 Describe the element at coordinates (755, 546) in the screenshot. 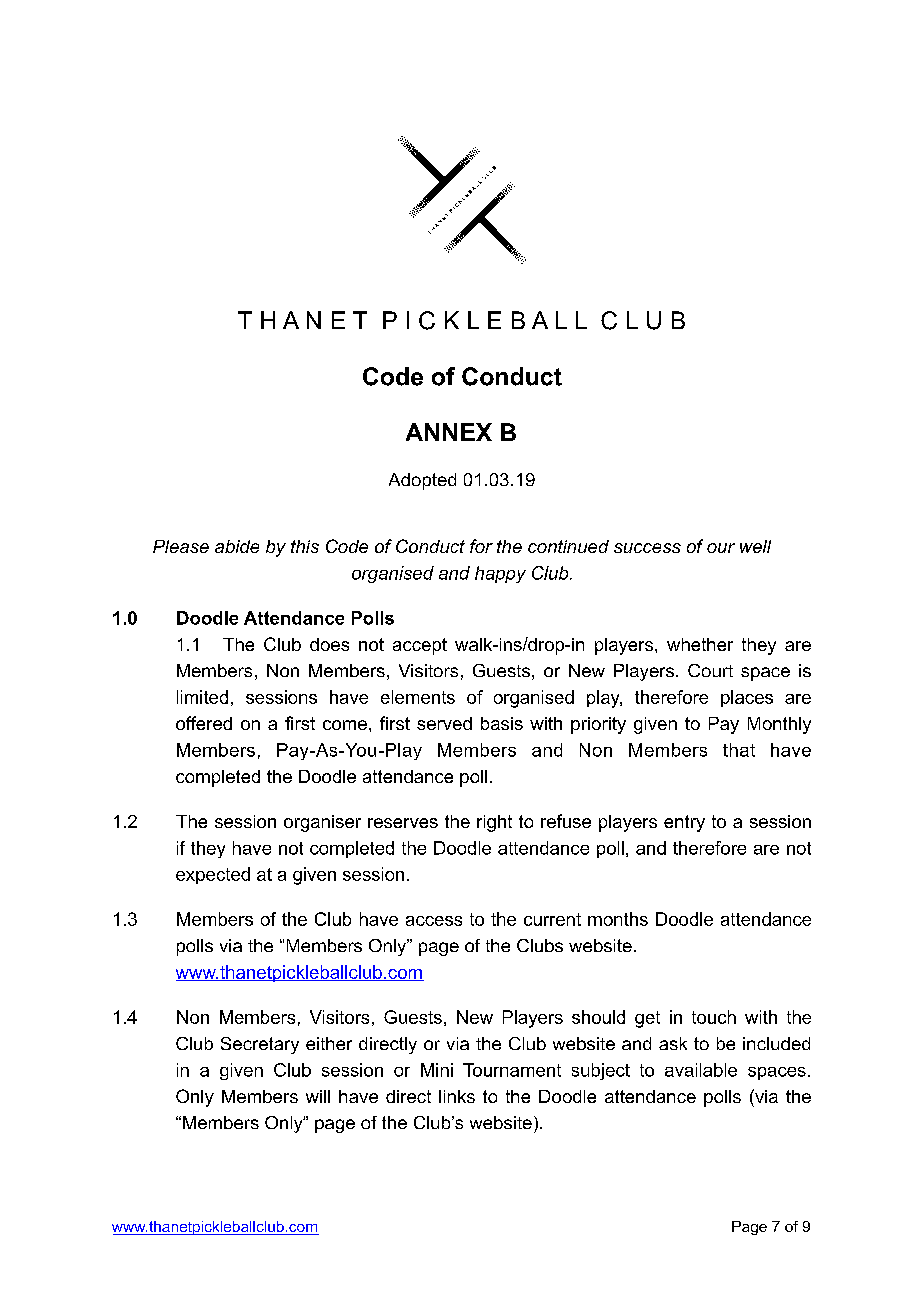

I see `well` at that location.
